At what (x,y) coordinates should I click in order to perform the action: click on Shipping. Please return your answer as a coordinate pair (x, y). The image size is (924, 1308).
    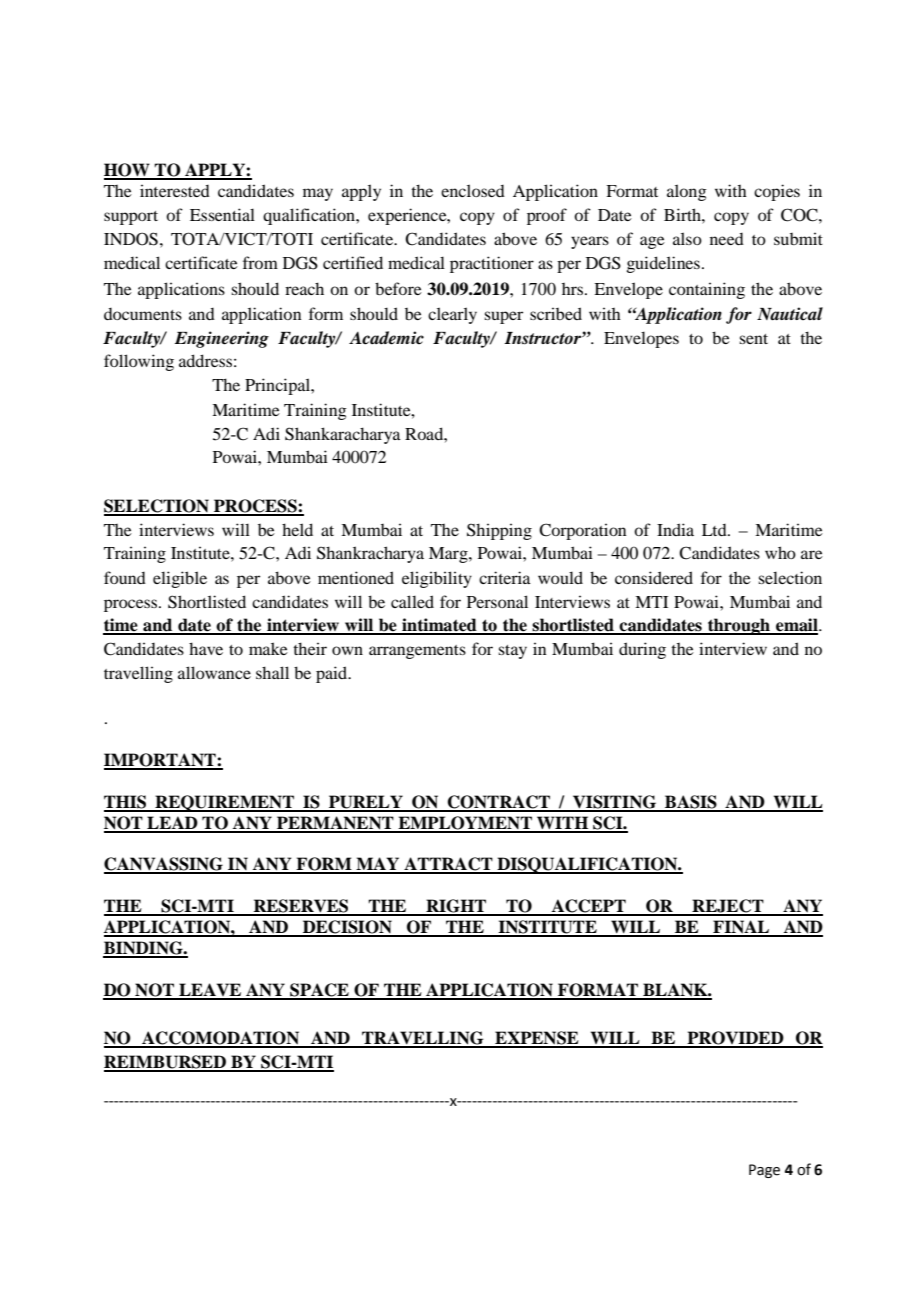
    Looking at the image, I should click on (499, 531).
